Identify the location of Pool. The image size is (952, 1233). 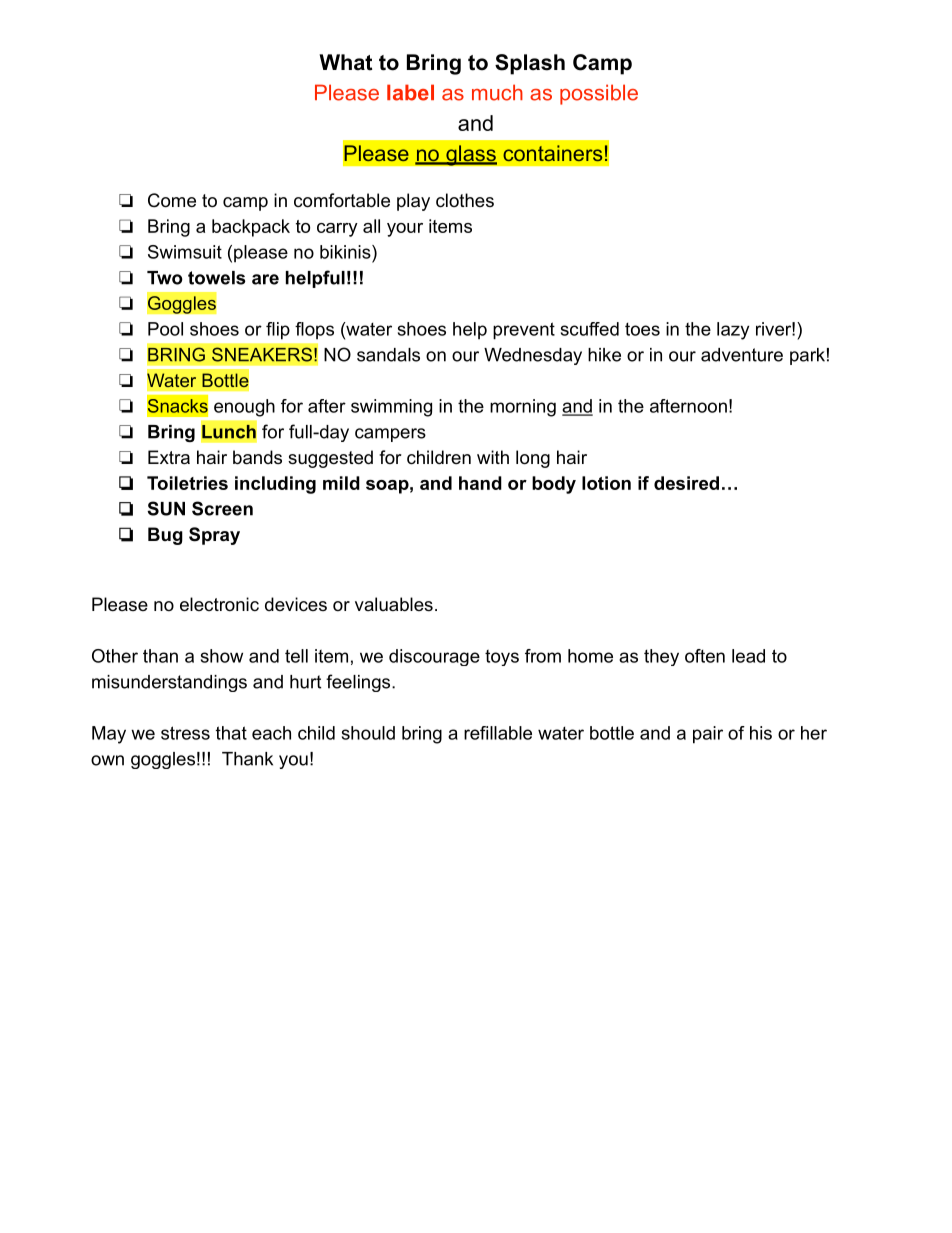
(165, 329).
